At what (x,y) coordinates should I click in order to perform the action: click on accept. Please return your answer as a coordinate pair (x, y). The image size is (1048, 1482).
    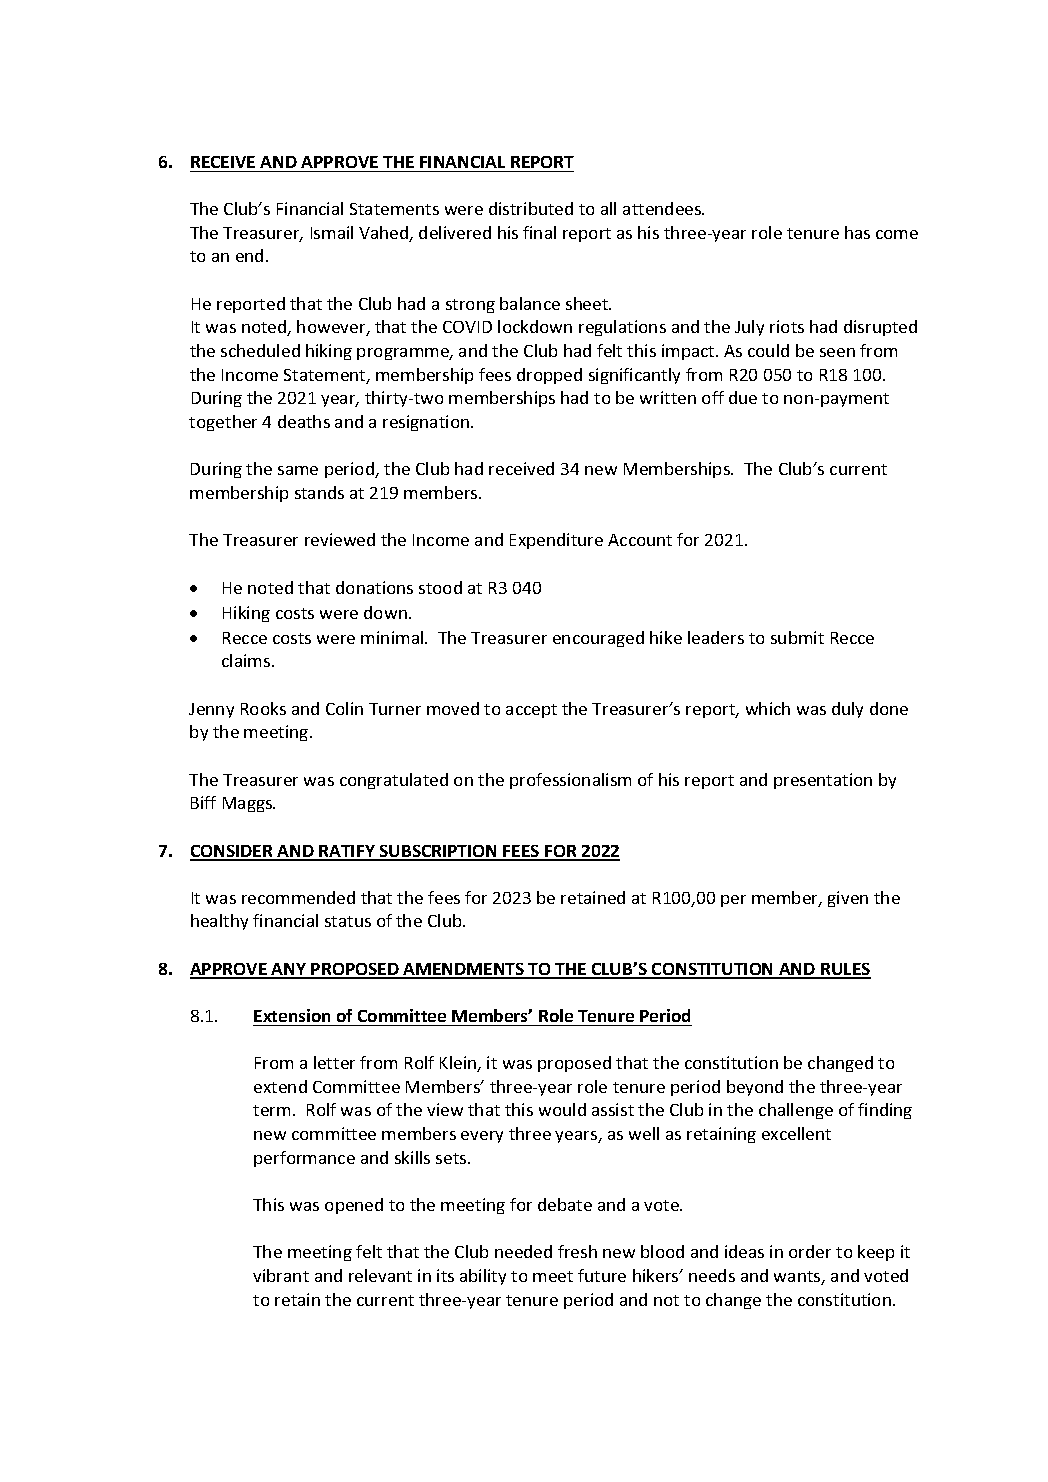
    Looking at the image, I should click on (531, 711).
